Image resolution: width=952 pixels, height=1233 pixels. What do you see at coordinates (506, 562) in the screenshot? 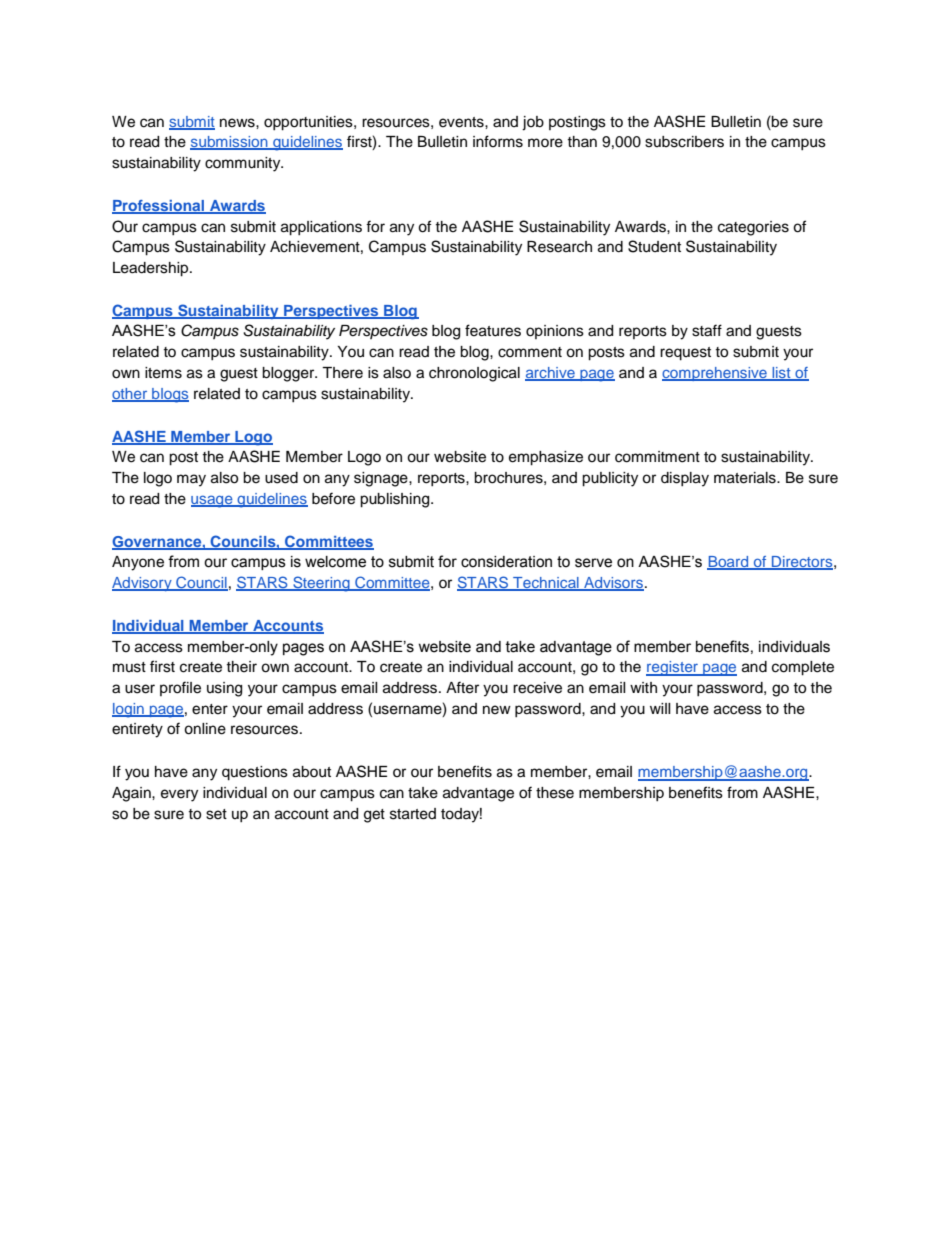
I see `consideration` at bounding box center [506, 562].
